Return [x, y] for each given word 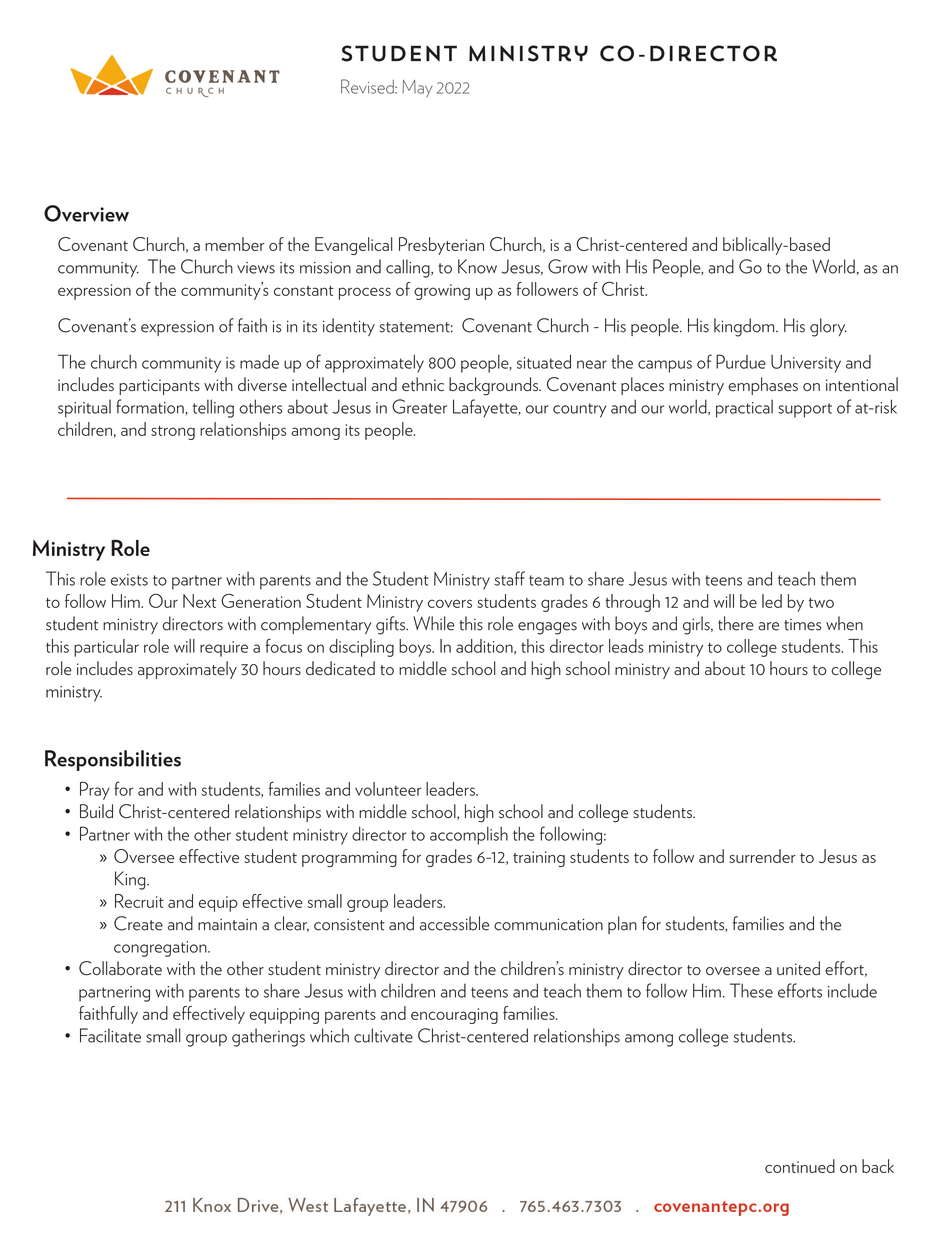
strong [173, 433]
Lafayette [486, 408]
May [417, 88]
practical [744, 408]
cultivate [383, 1035]
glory [828, 327]
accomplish [469, 836]
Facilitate [110, 1035]
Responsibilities [113, 760]
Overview [86, 213]
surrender [762, 856]
